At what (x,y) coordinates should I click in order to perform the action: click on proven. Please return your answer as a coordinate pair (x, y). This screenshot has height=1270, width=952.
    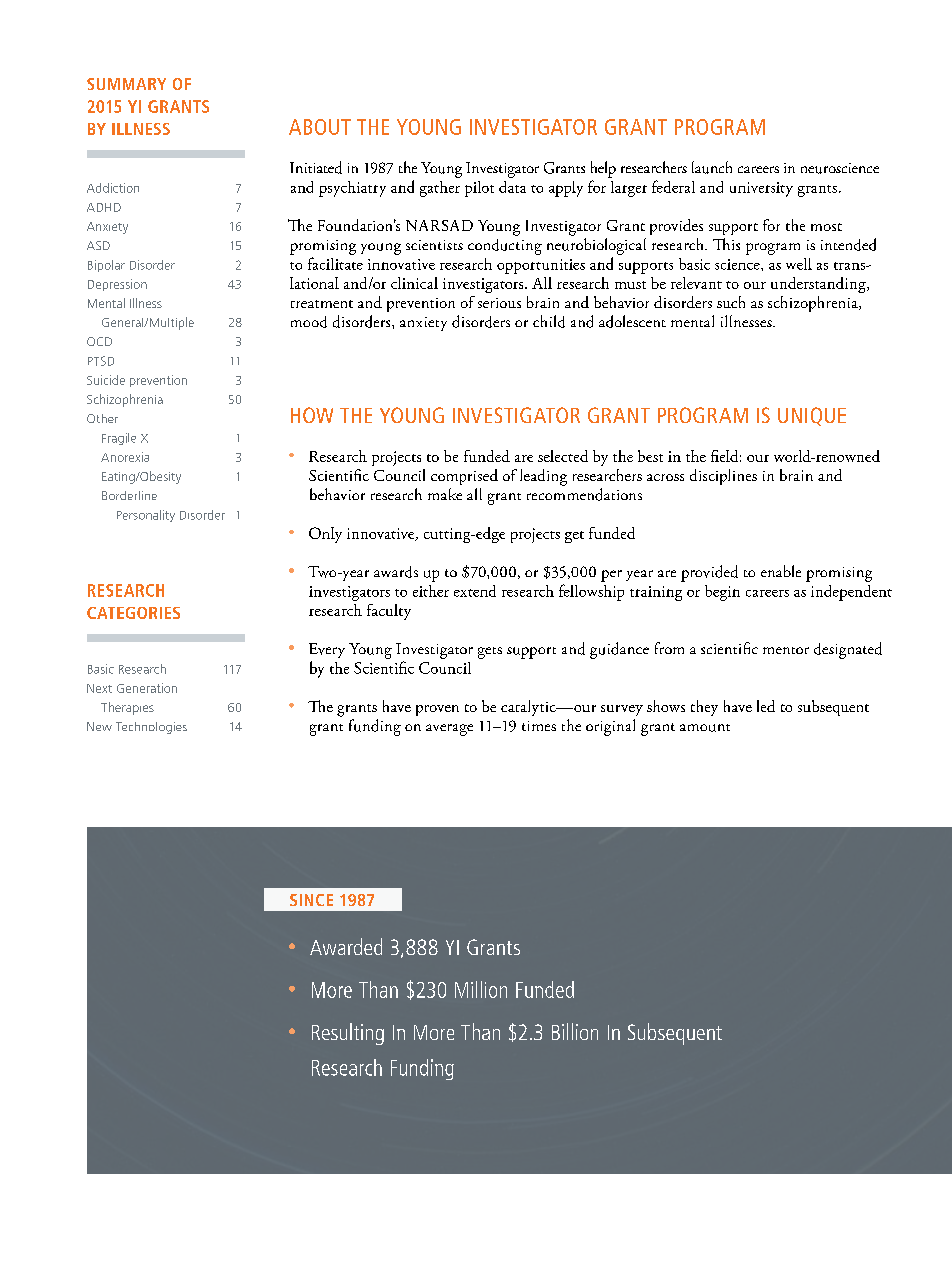
    Looking at the image, I should click on (437, 710).
